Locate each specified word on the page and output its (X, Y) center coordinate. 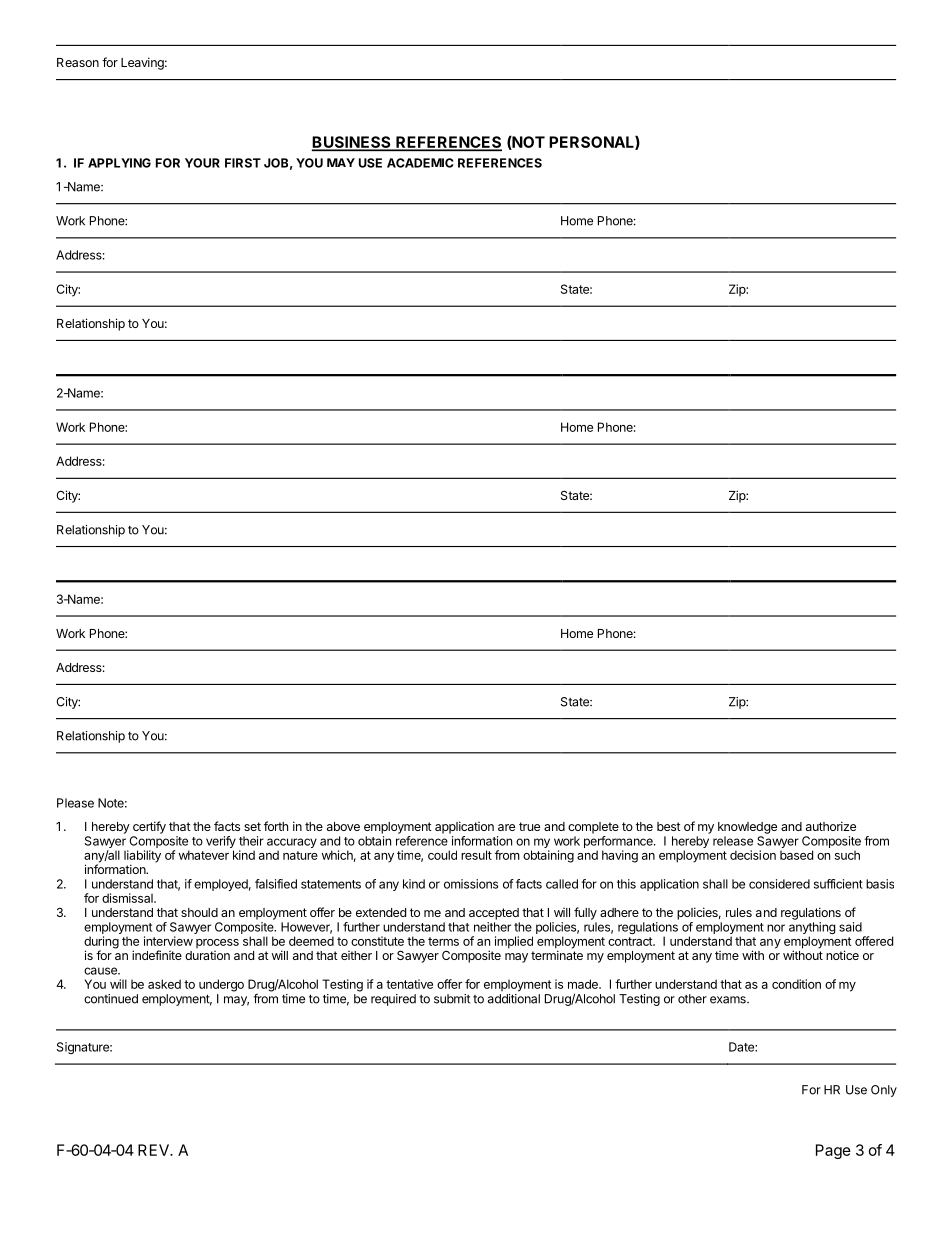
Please (75, 803)
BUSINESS (352, 143)
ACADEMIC (420, 163)
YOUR (202, 163)
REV (154, 1150)
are (506, 827)
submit (452, 999)
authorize (831, 826)
